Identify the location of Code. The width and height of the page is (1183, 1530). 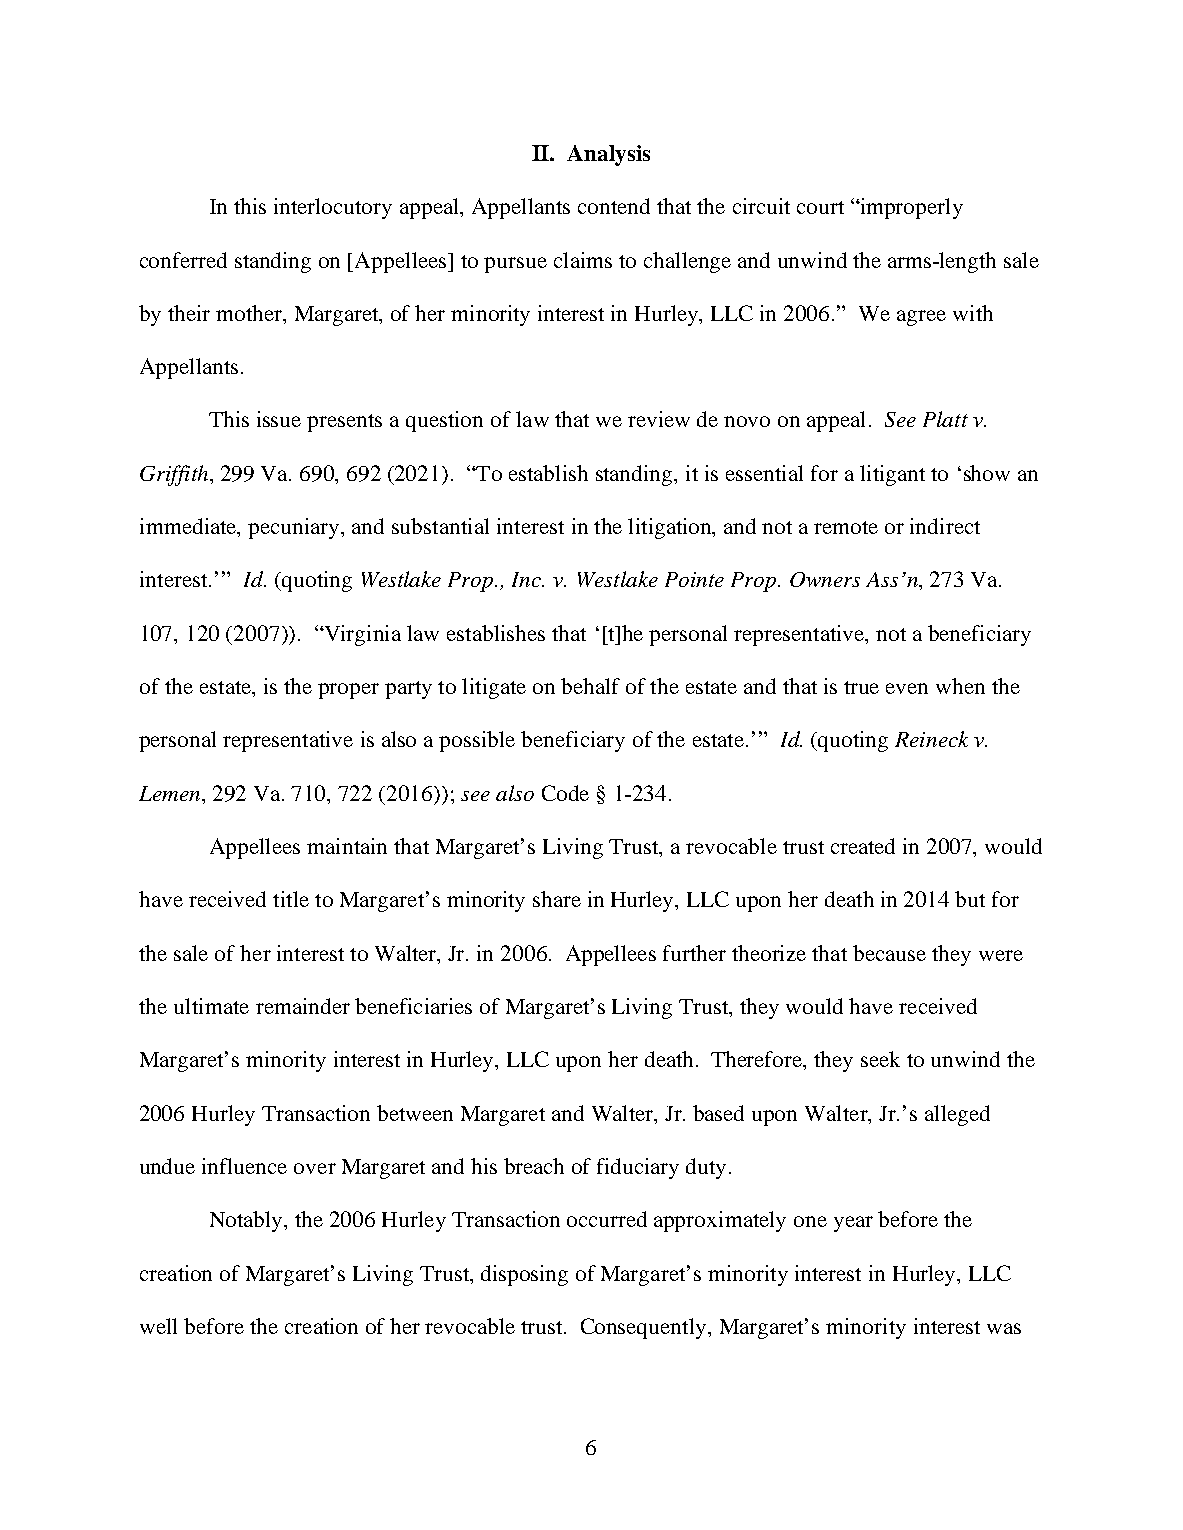
(565, 793).
